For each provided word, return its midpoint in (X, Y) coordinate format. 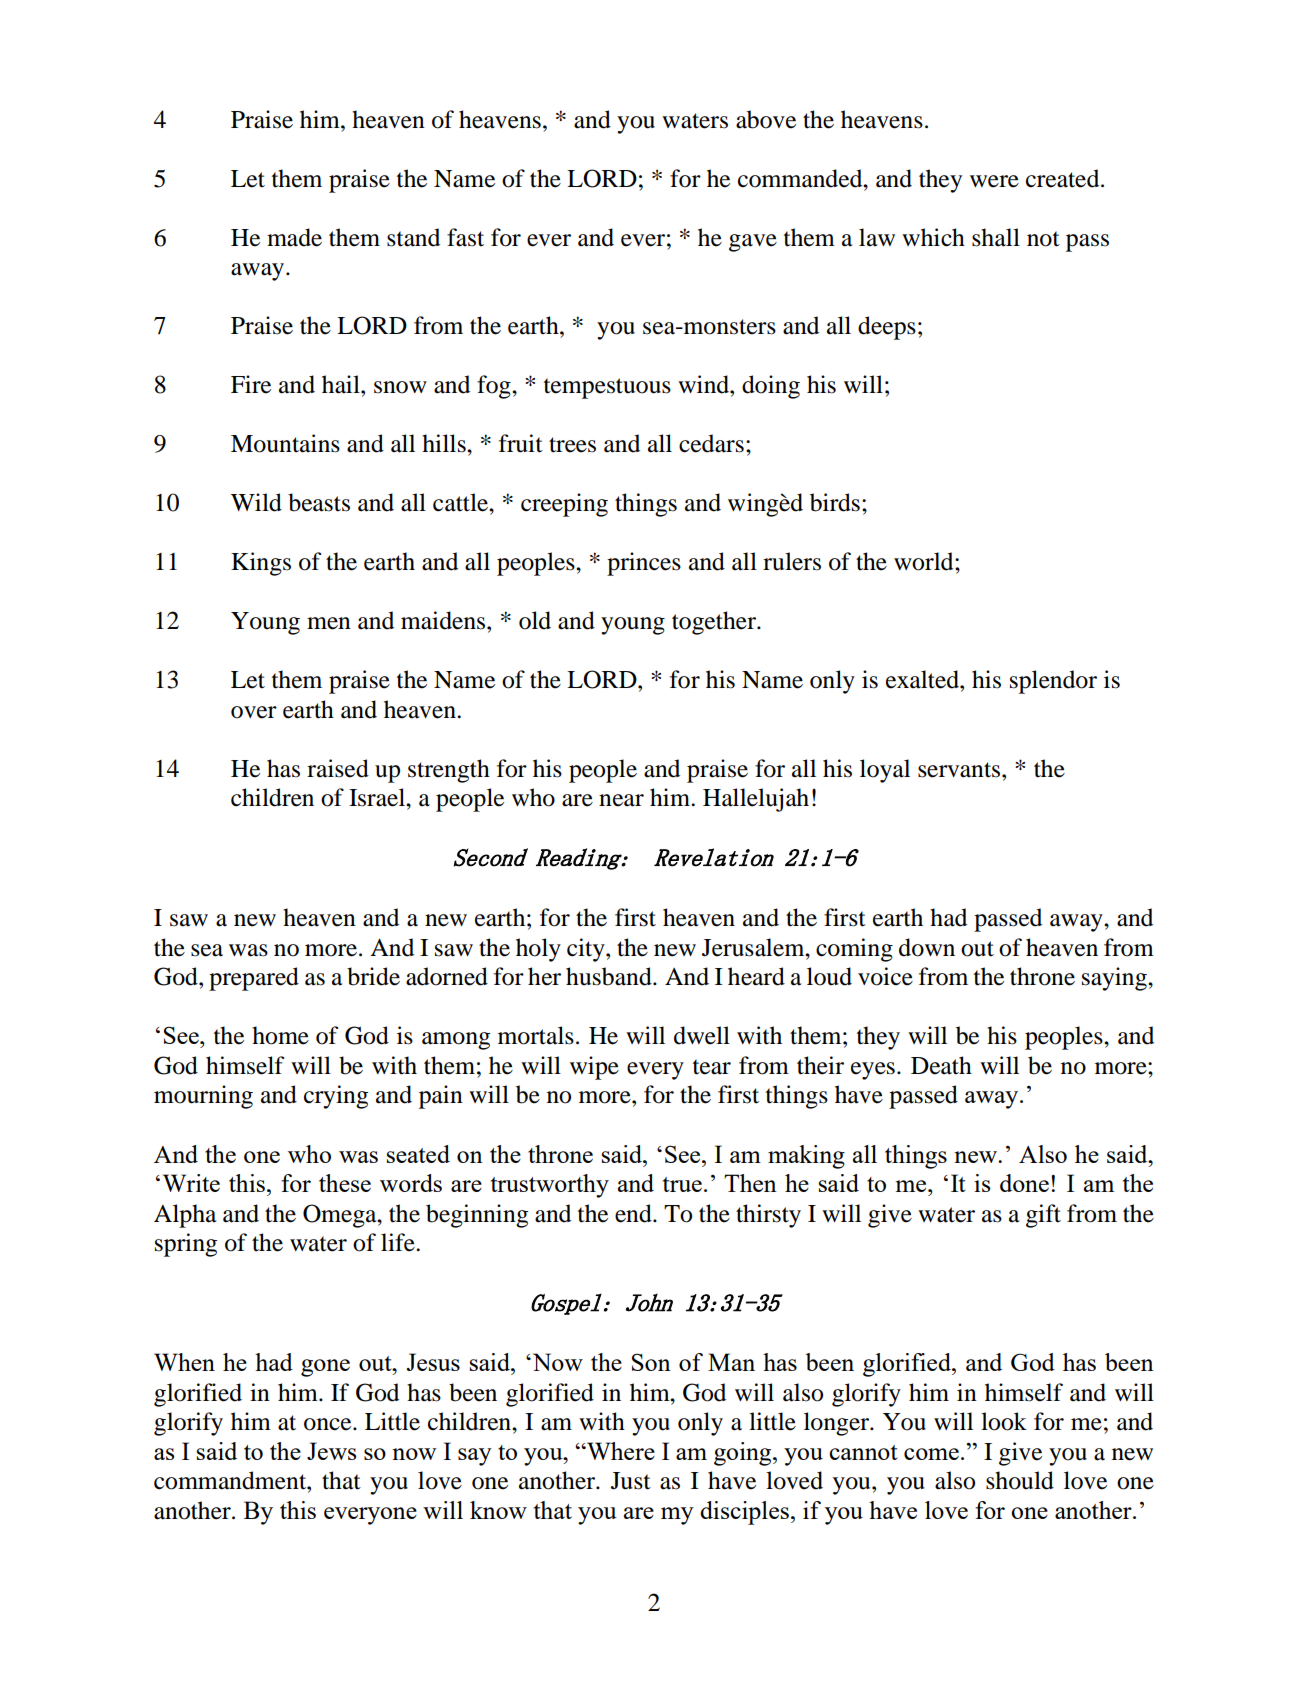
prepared (254, 979)
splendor (1053, 682)
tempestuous (607, 388)
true (682, 1184)
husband (610, 976)
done (1024, 1183)
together (715, 623)
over (254, 712)
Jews (331, 1451)
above (766, 119)
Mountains (285, 443)
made (294, 237)
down (927, 947)
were (994, 181)
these (345, 1183)
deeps (887, 328)
